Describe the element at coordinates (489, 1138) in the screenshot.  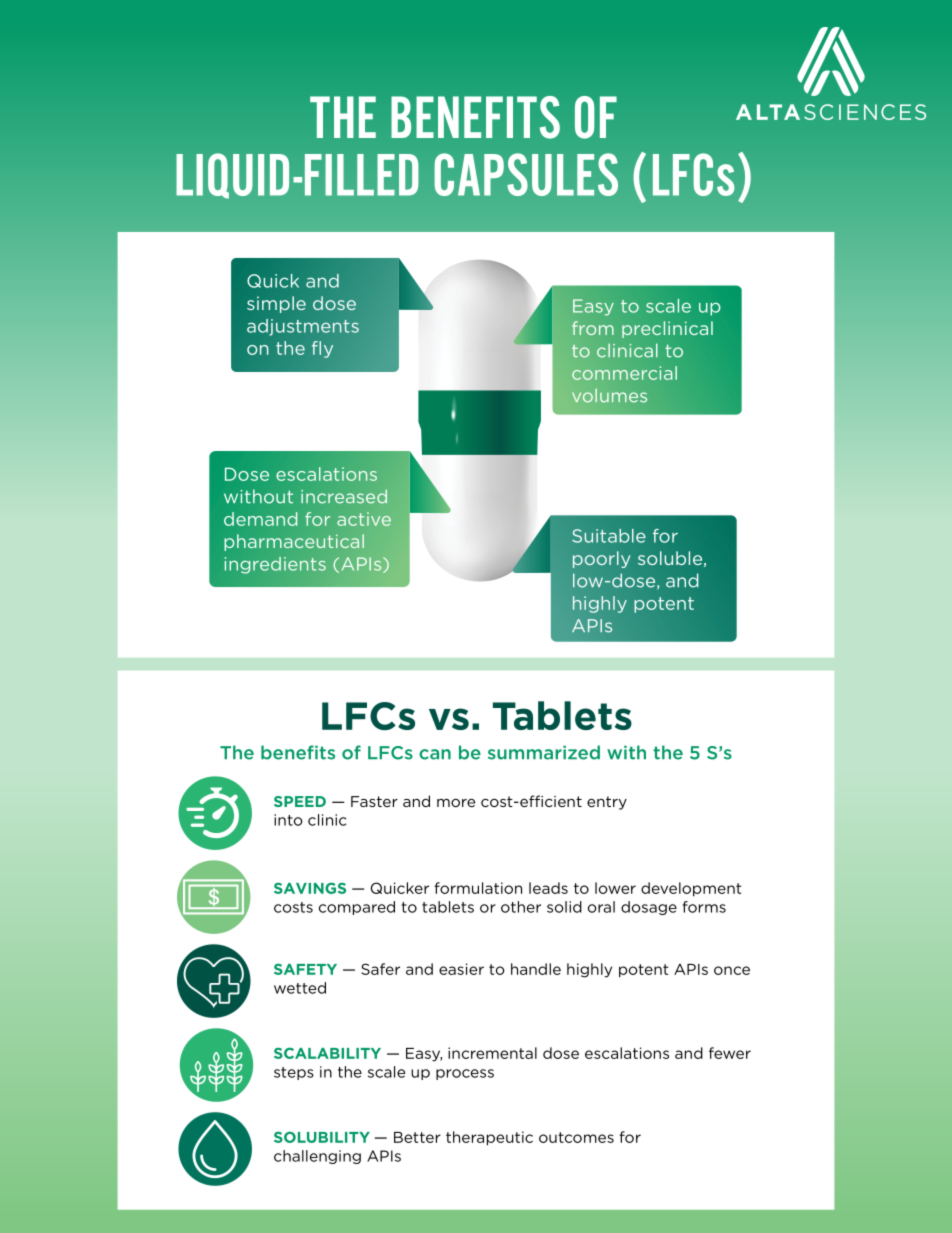
I see `therapeutic` at that location.
